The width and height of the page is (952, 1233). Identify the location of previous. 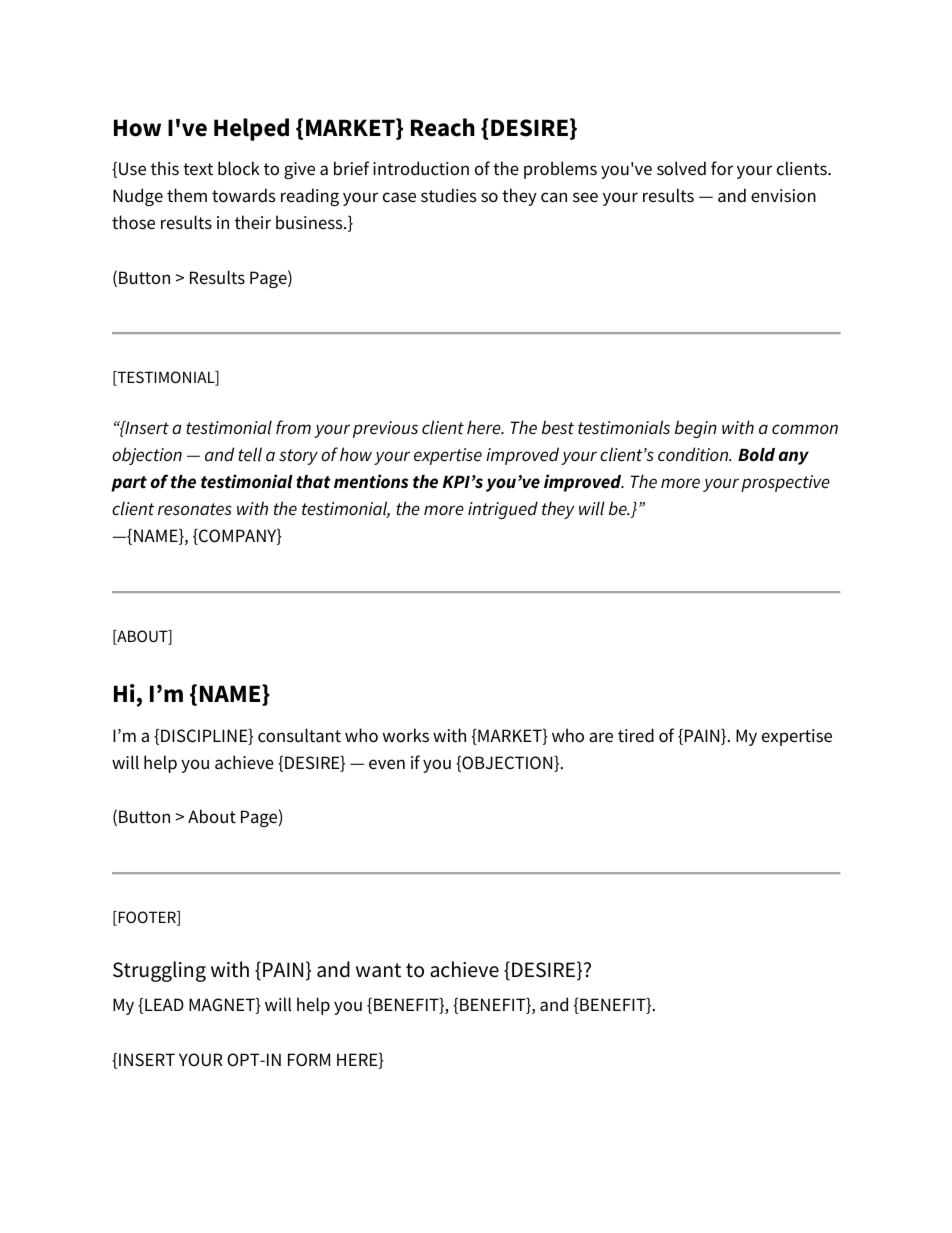
(385, 429).
